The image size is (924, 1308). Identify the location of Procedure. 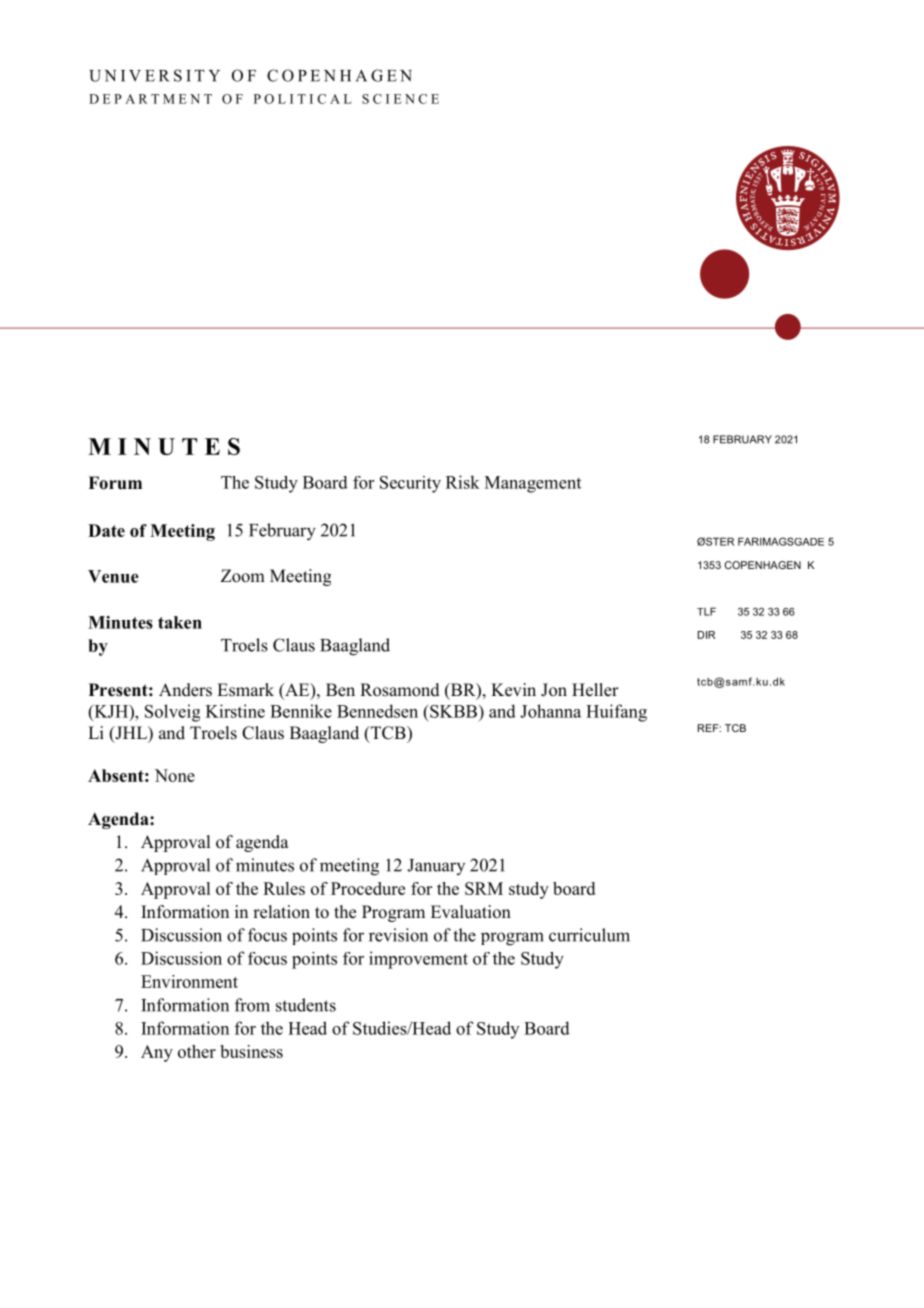
(368, 888).
